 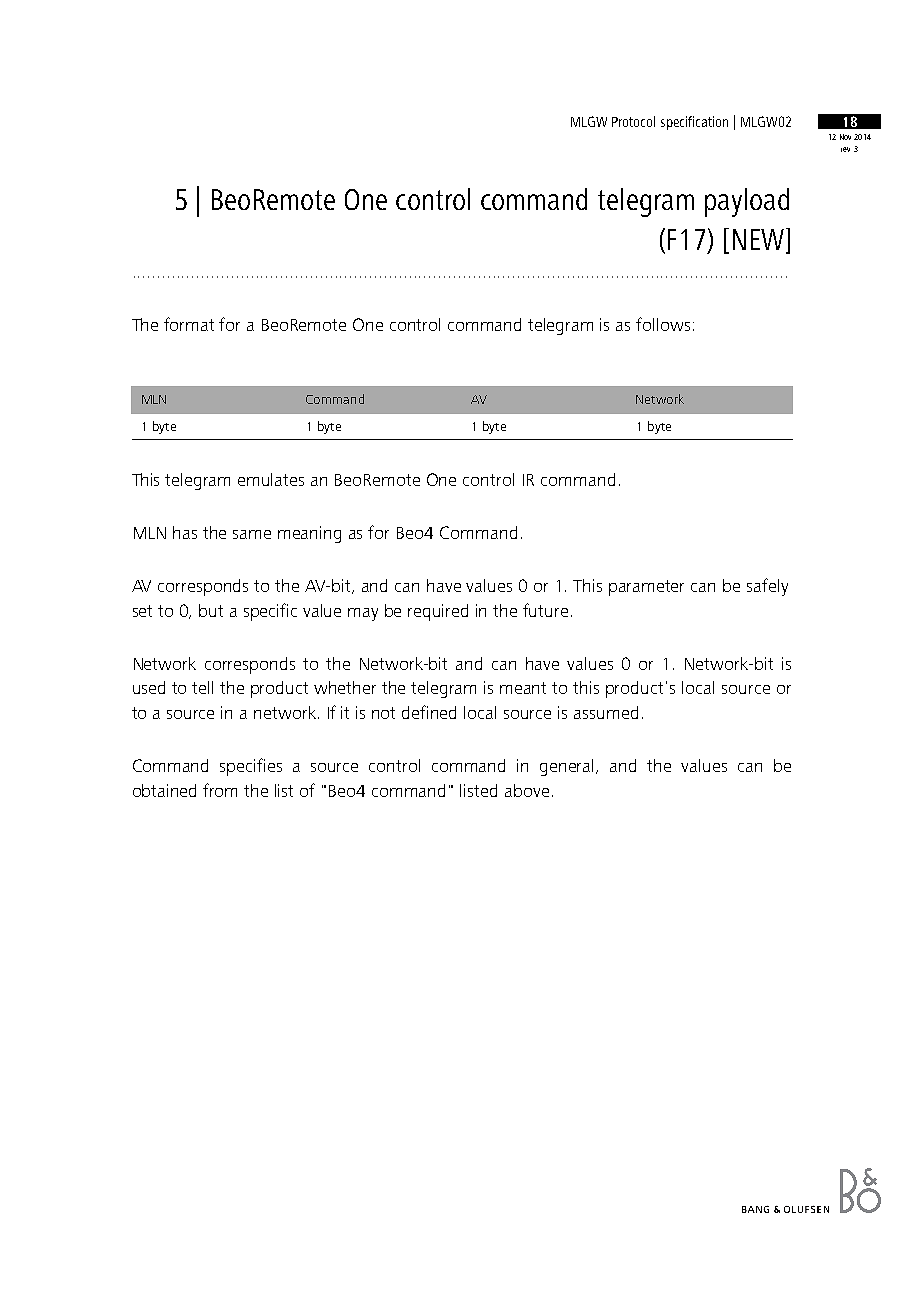 I want to click on specifies, so click(x=251, y=767).
